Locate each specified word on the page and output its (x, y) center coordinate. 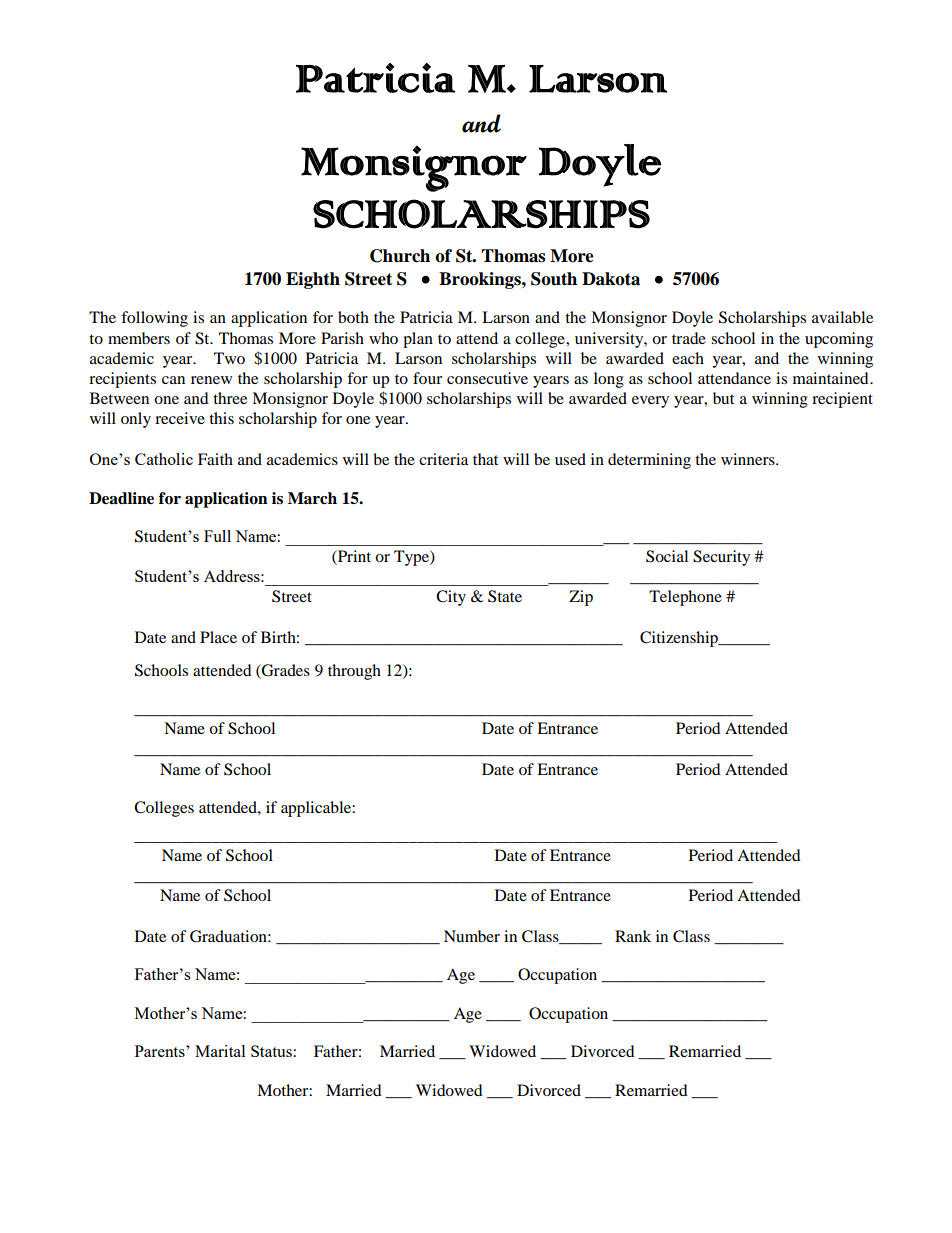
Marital (220, 1051)
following (154, 319)
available (842, 317)
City (451, 598)
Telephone (685, 598)
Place (218, 637)
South (554, 279)
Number (472, 936)
